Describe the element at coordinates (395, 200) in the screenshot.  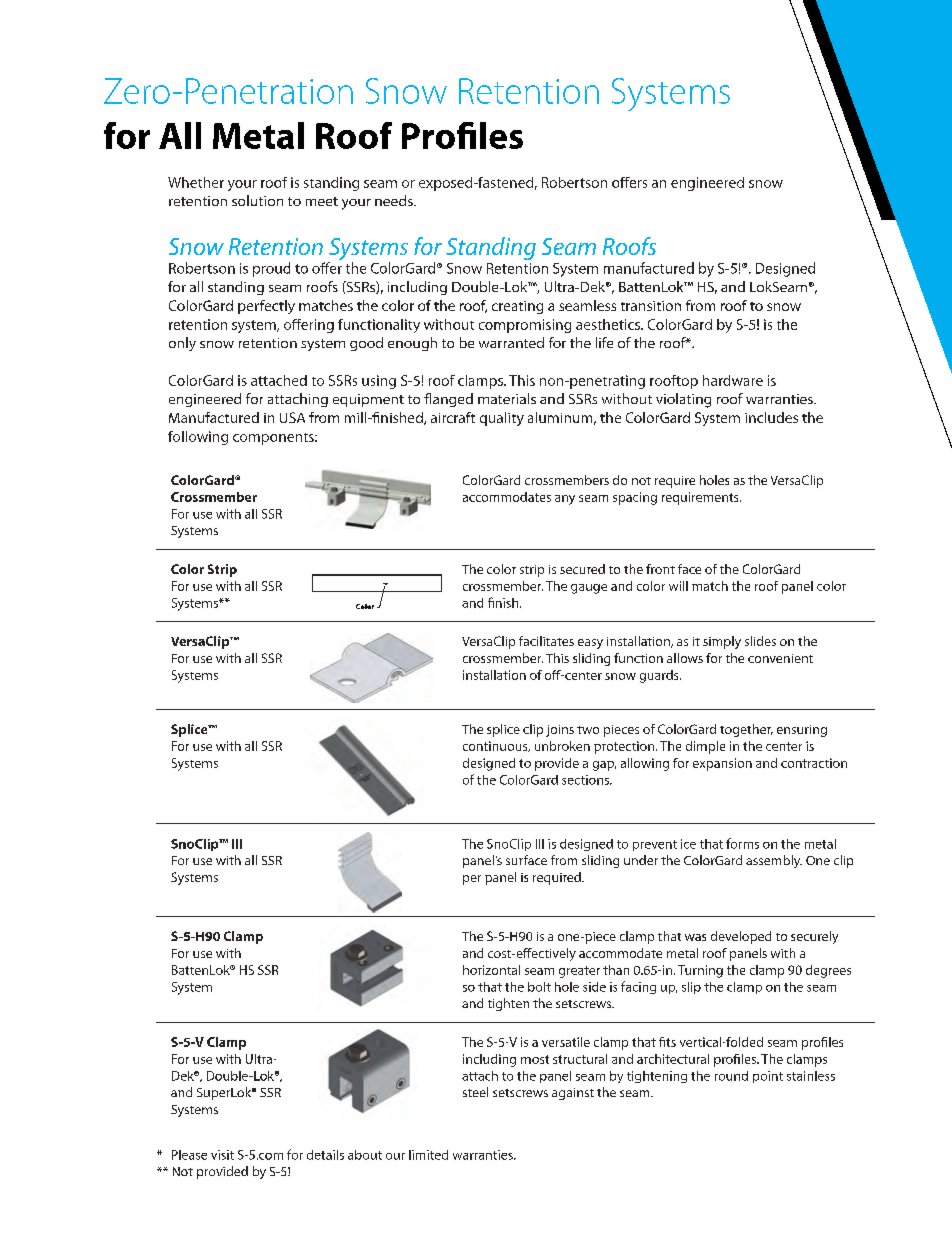
I see `needs` at that location.
